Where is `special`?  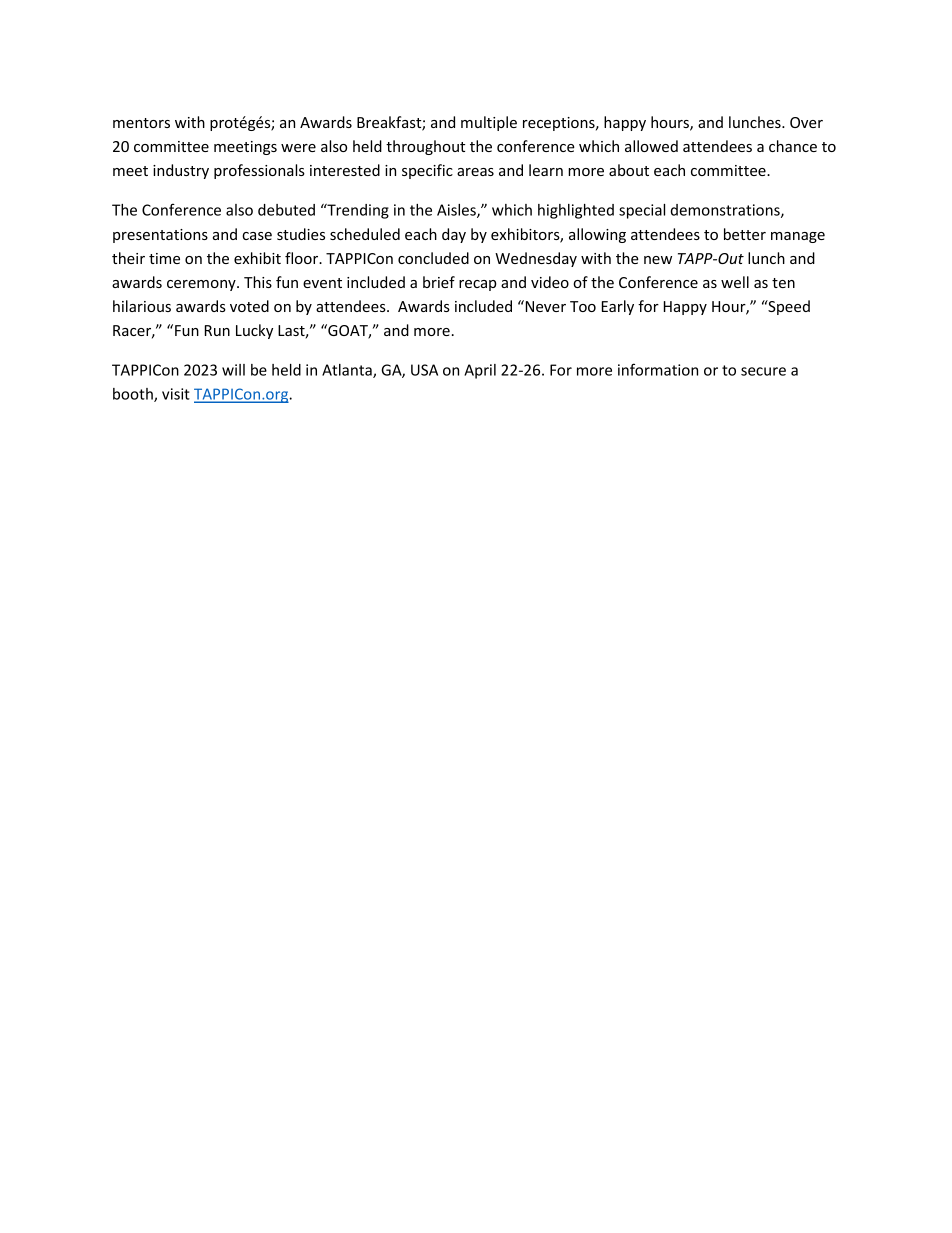 special is located at coordinates (642, 211).
